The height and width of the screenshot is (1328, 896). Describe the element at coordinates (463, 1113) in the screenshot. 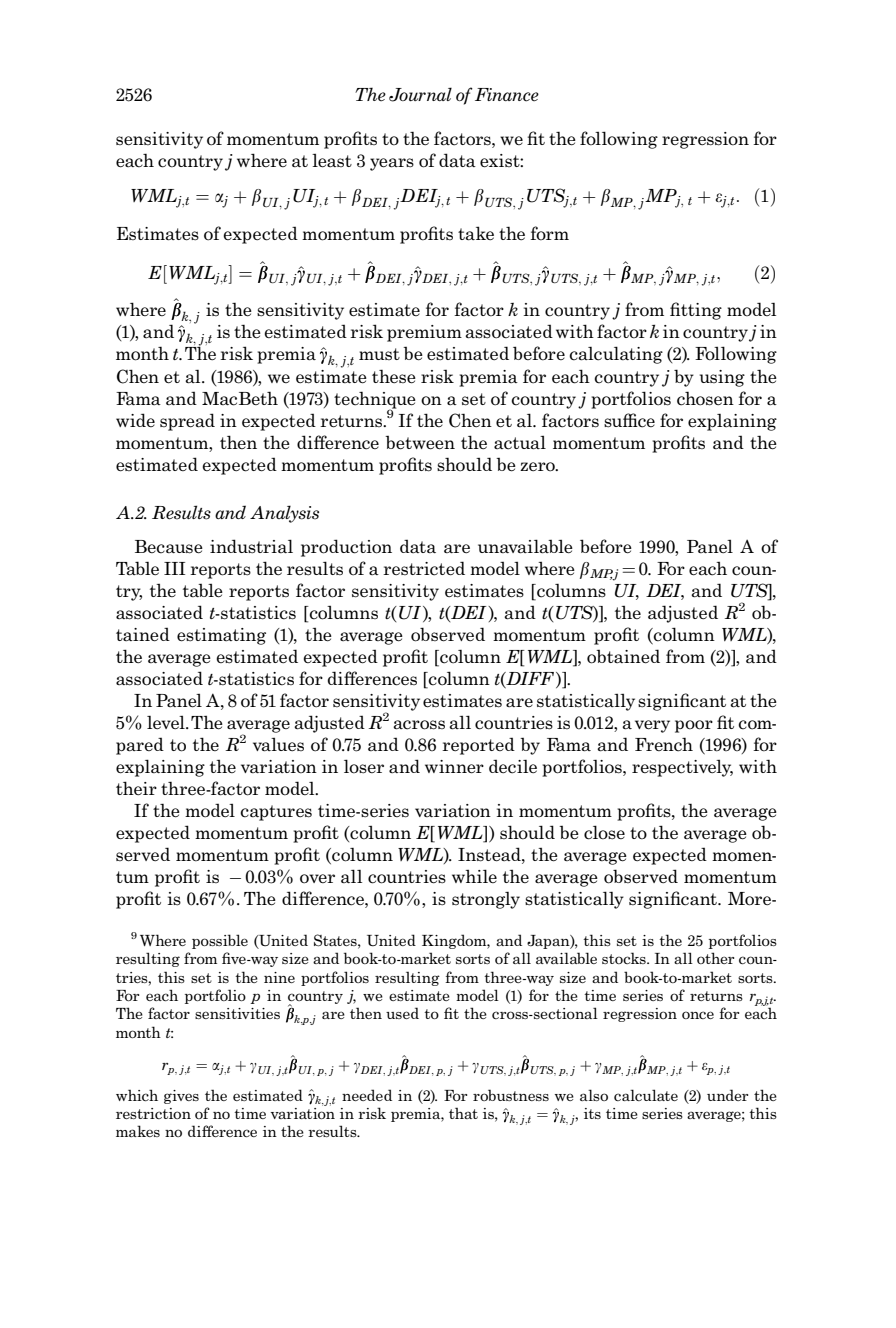

I see `that` at that location.
